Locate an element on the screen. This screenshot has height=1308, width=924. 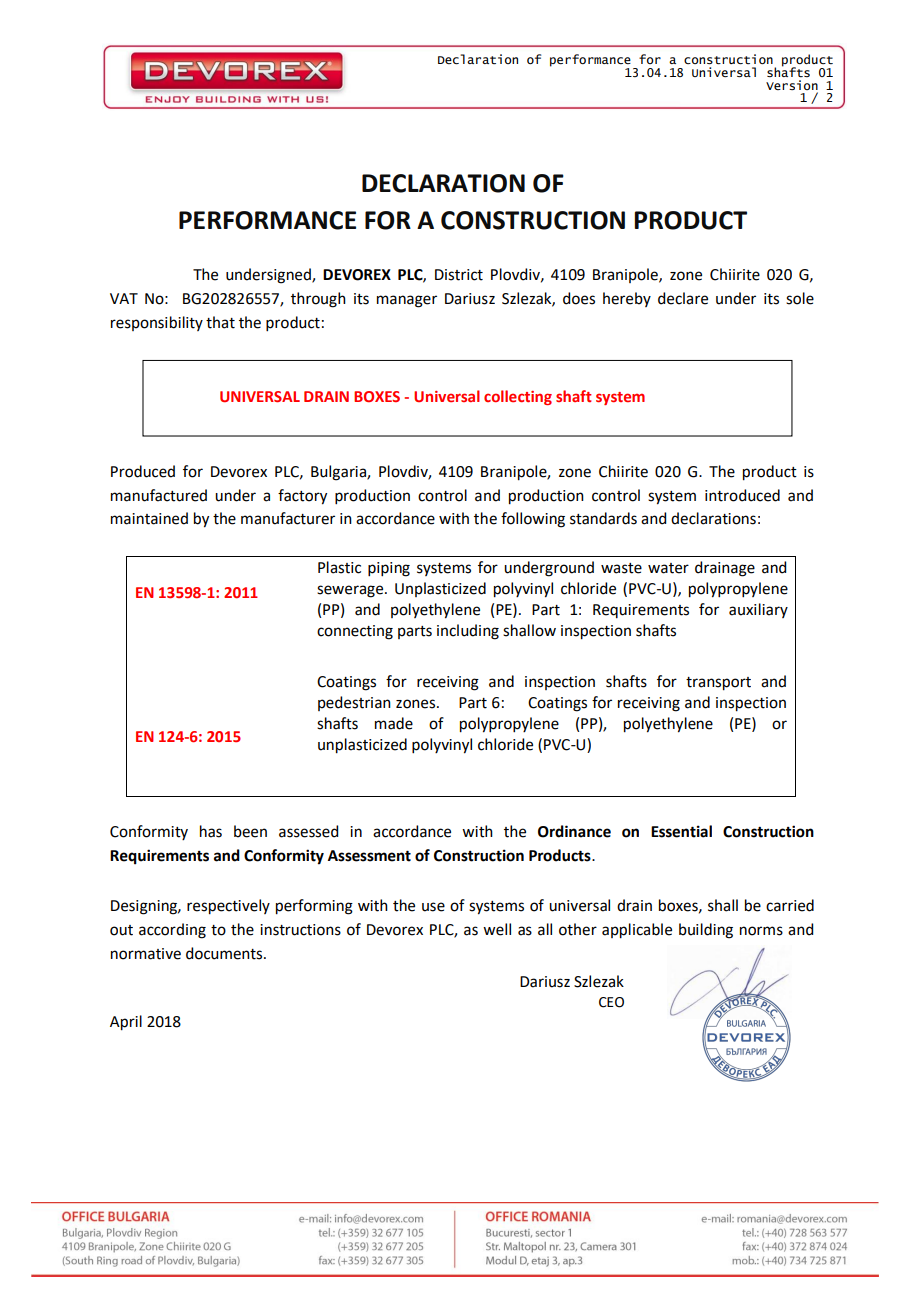
that is located at coordinates (220, 322).
